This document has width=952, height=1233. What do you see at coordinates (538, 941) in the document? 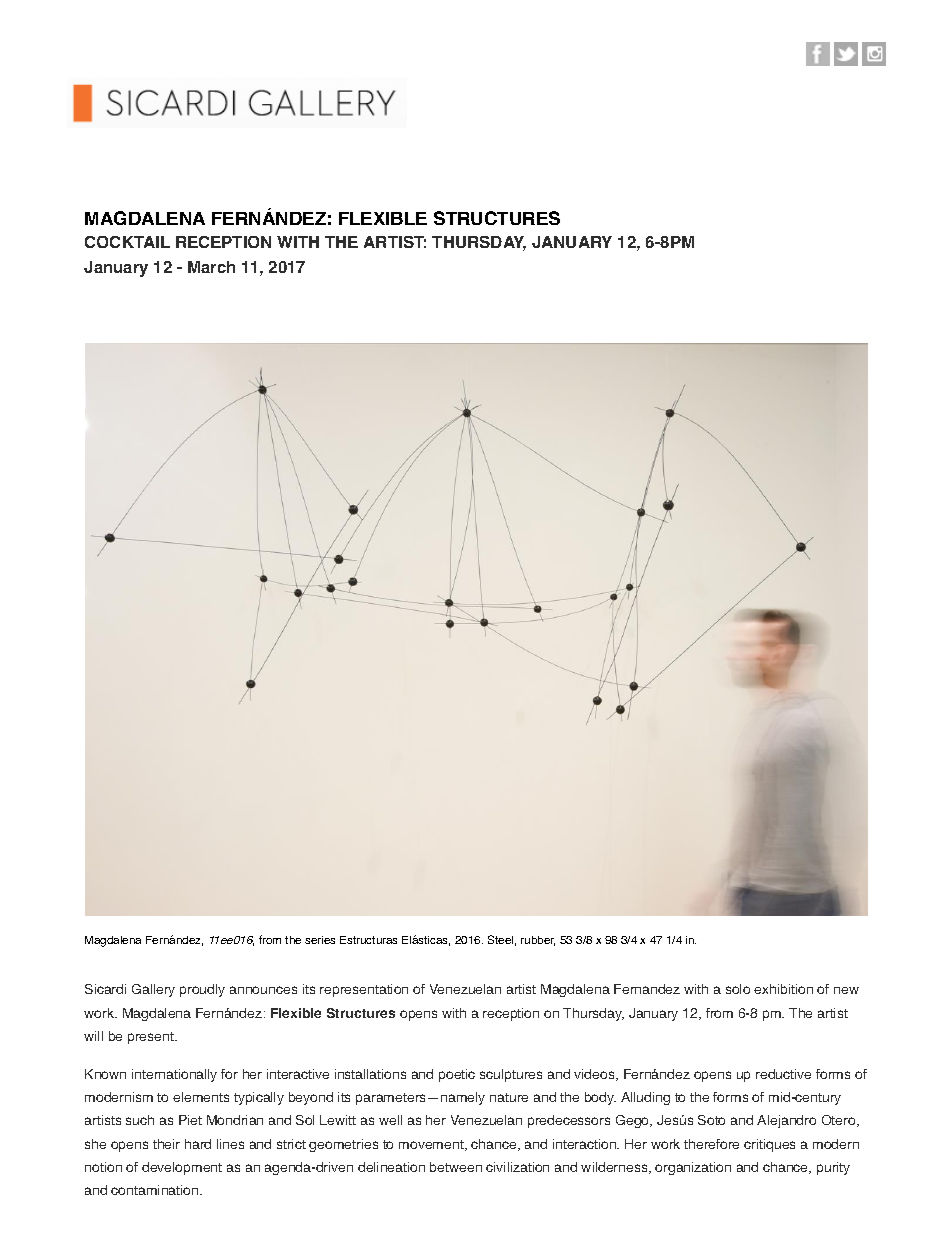
I see `rubber` at bounding box center [538, 941].
